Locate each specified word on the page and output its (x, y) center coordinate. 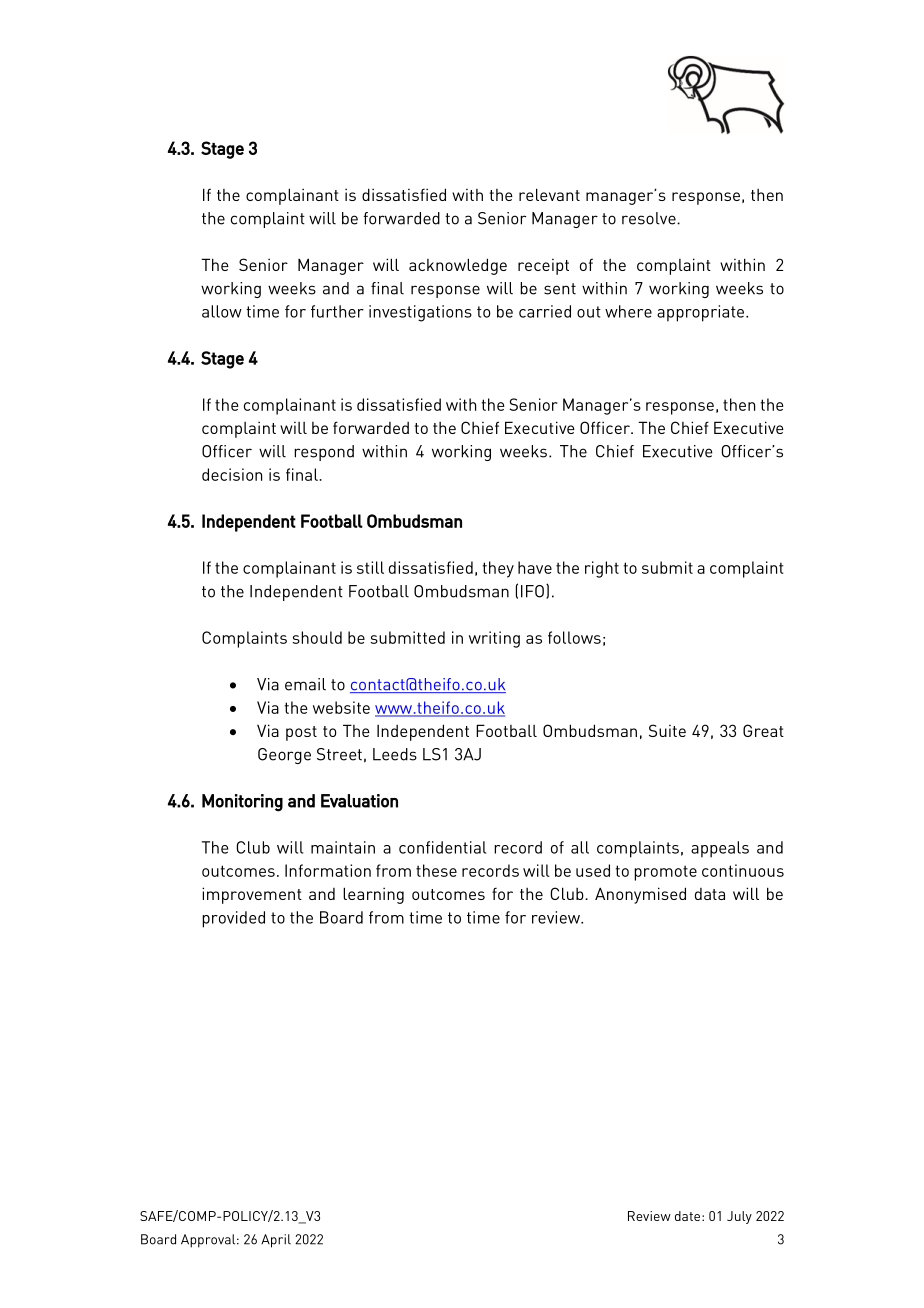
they (498, 569)
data (710, 894)
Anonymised (640, 895)
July (739, 1217)
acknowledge (458, 266)
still (370, 567)
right (602, 569)
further (337, 311)
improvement (252, 895)
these (436, 870)
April (276, 1241)
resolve (650, 218)
